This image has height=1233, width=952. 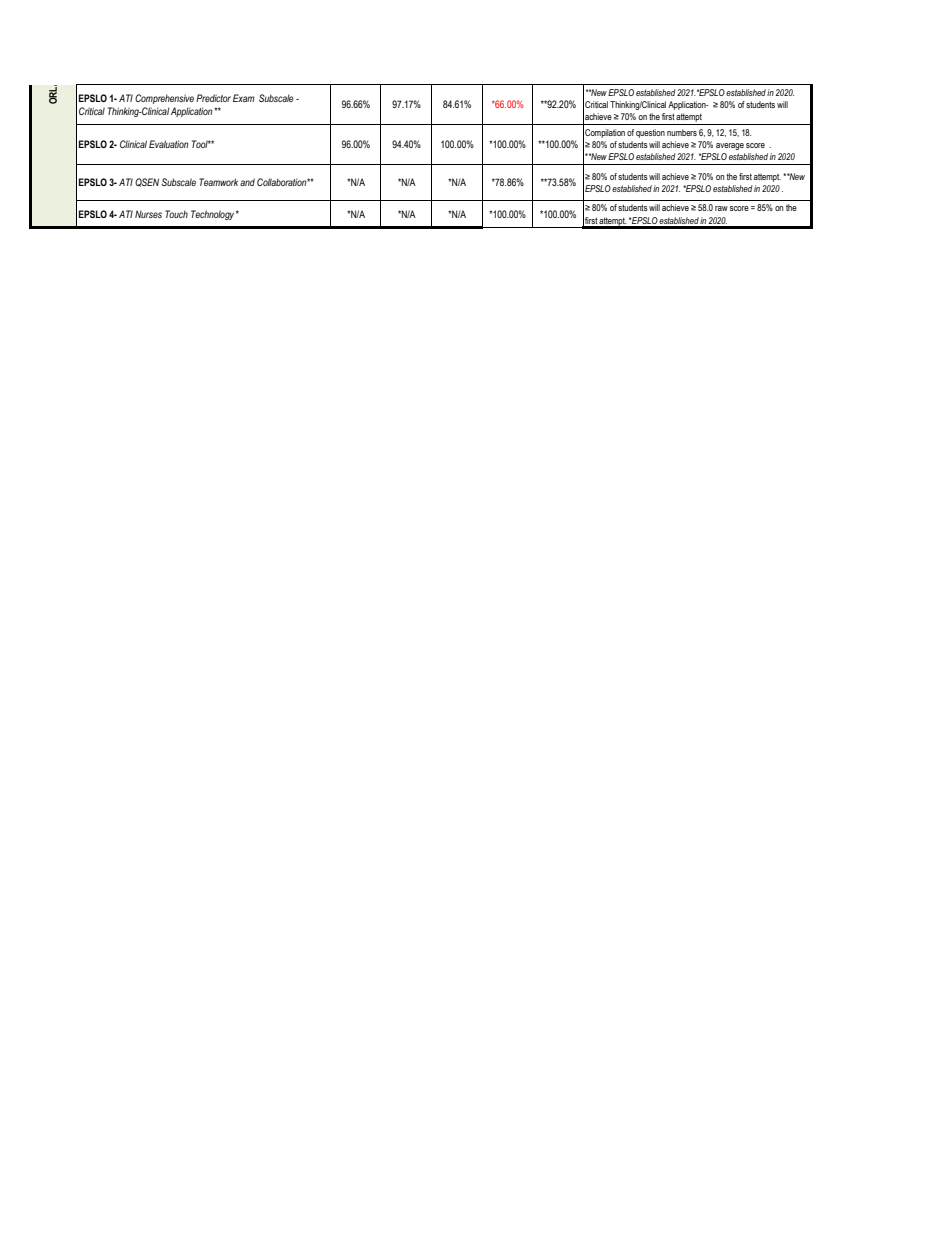 What do you see at coordinates (213, 98) in the image?
I see `Predictor` at bounding box center [213, 98].
